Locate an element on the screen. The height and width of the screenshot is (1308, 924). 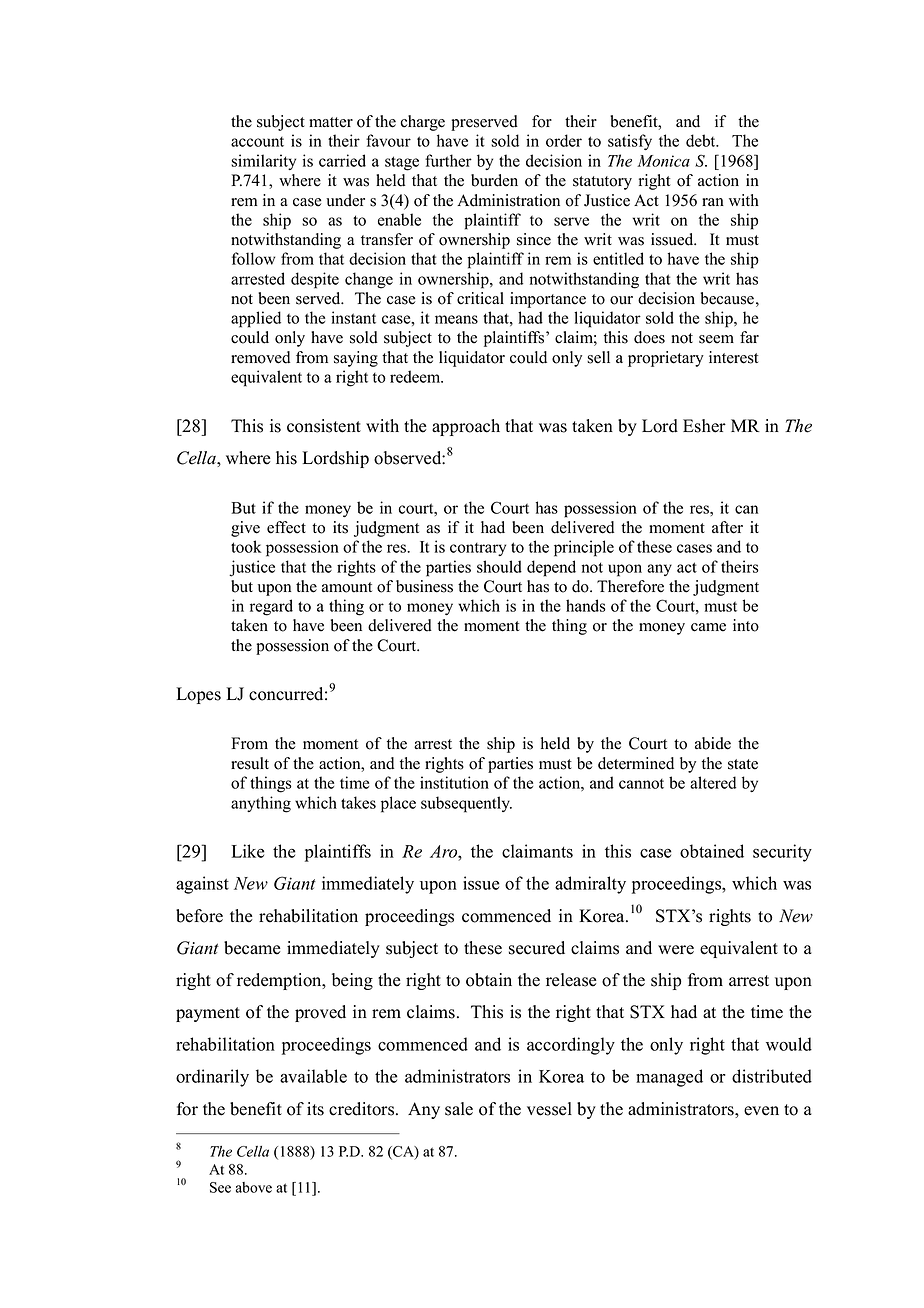
took is located at coordinates (246, 546).
